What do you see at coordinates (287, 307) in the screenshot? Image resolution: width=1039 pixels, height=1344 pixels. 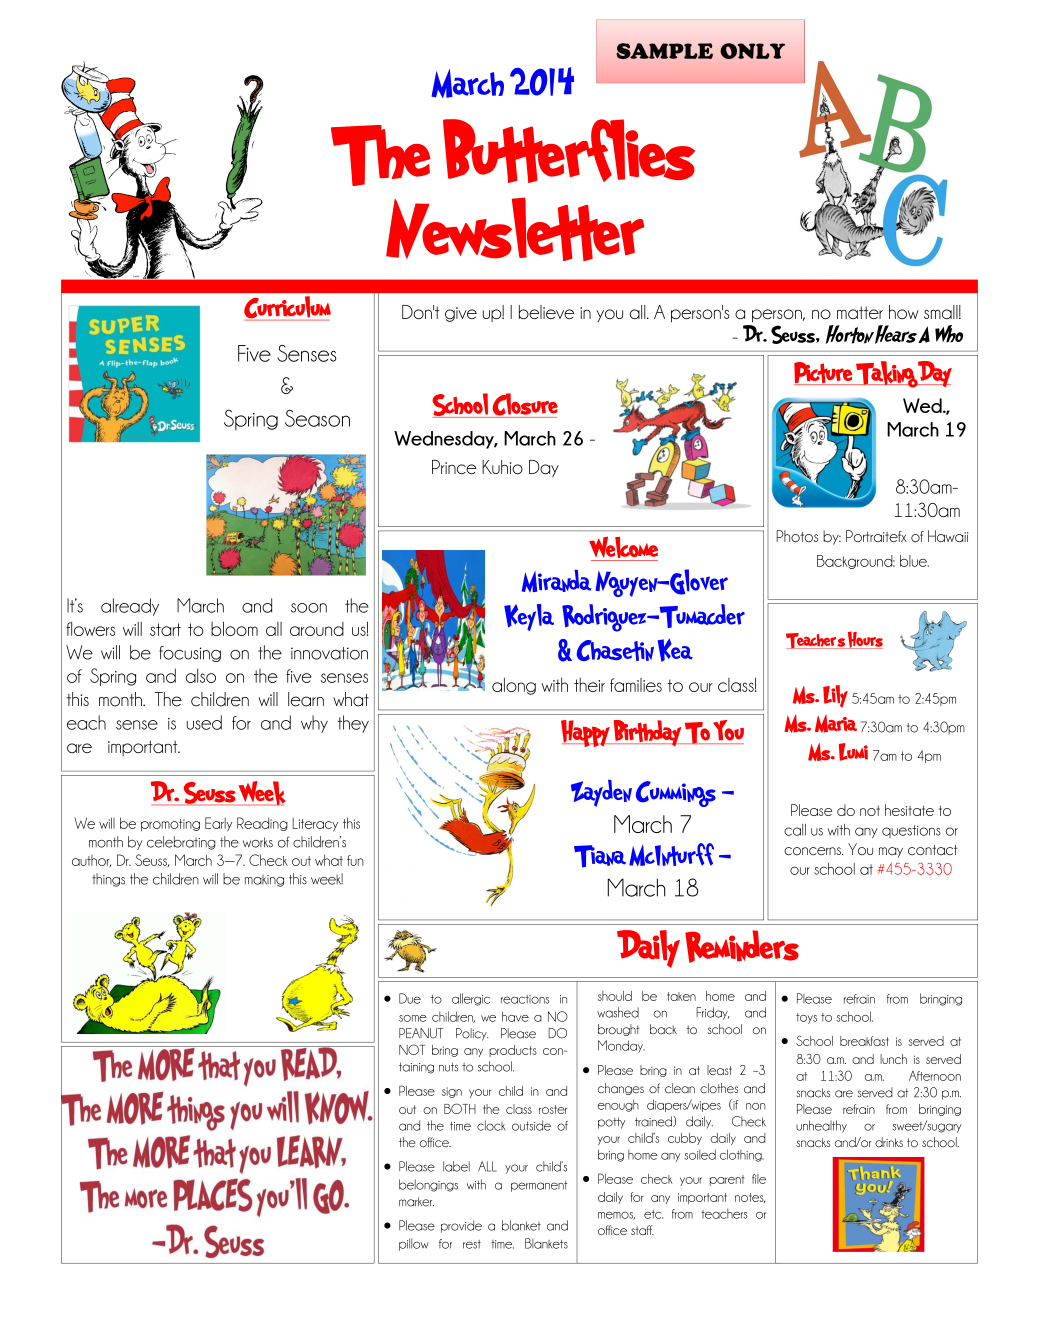 I see `Curriculum` at bounding box center [287, 307].
